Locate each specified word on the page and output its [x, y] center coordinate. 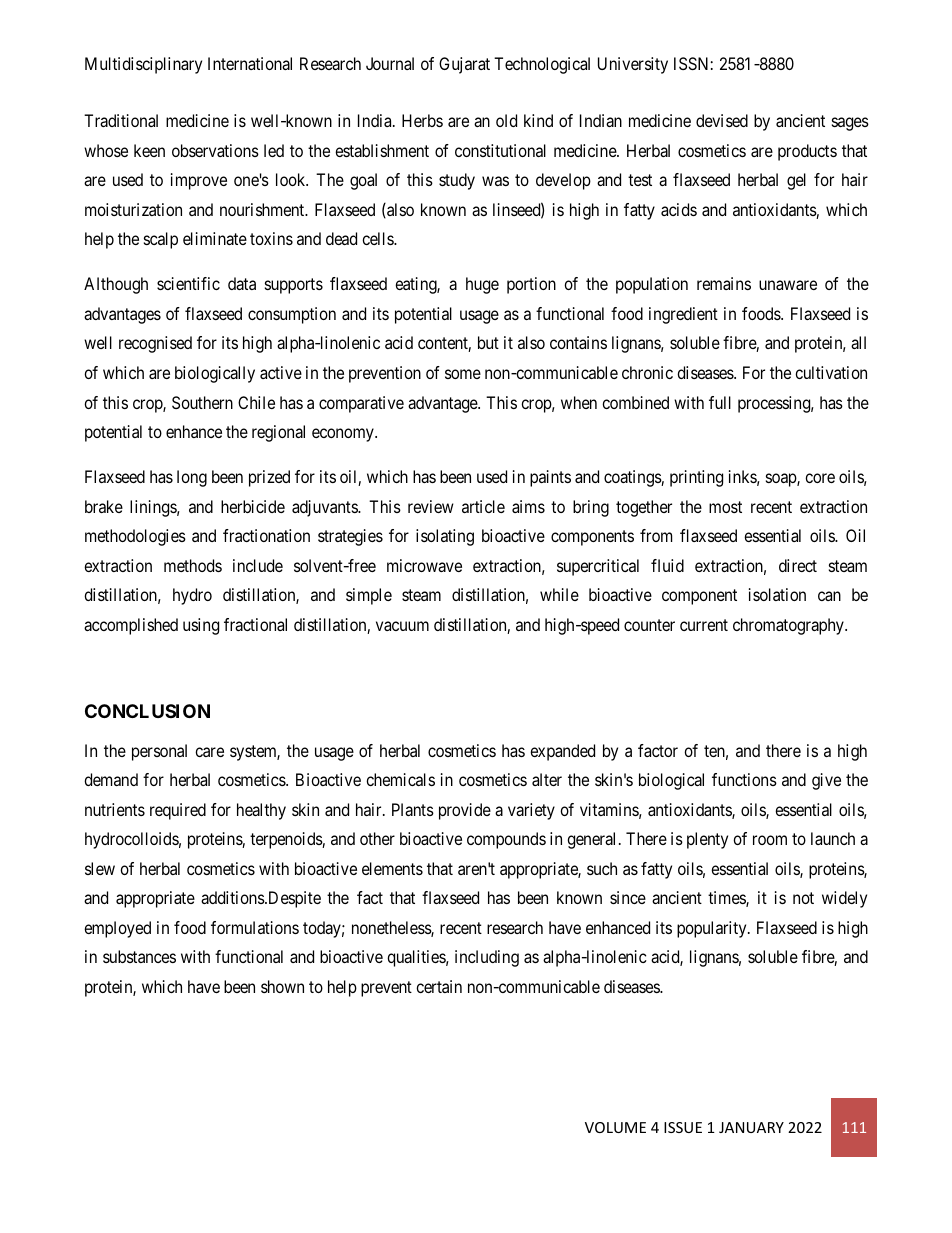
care [209, 752]
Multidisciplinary [143, 65]
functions [744, 779]
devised [722, 120]
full [720, 402]
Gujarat [464, 65]
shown [282, 986]
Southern [202, 402]
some [463, 374]
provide [465, 811]
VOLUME [615, 1127]
